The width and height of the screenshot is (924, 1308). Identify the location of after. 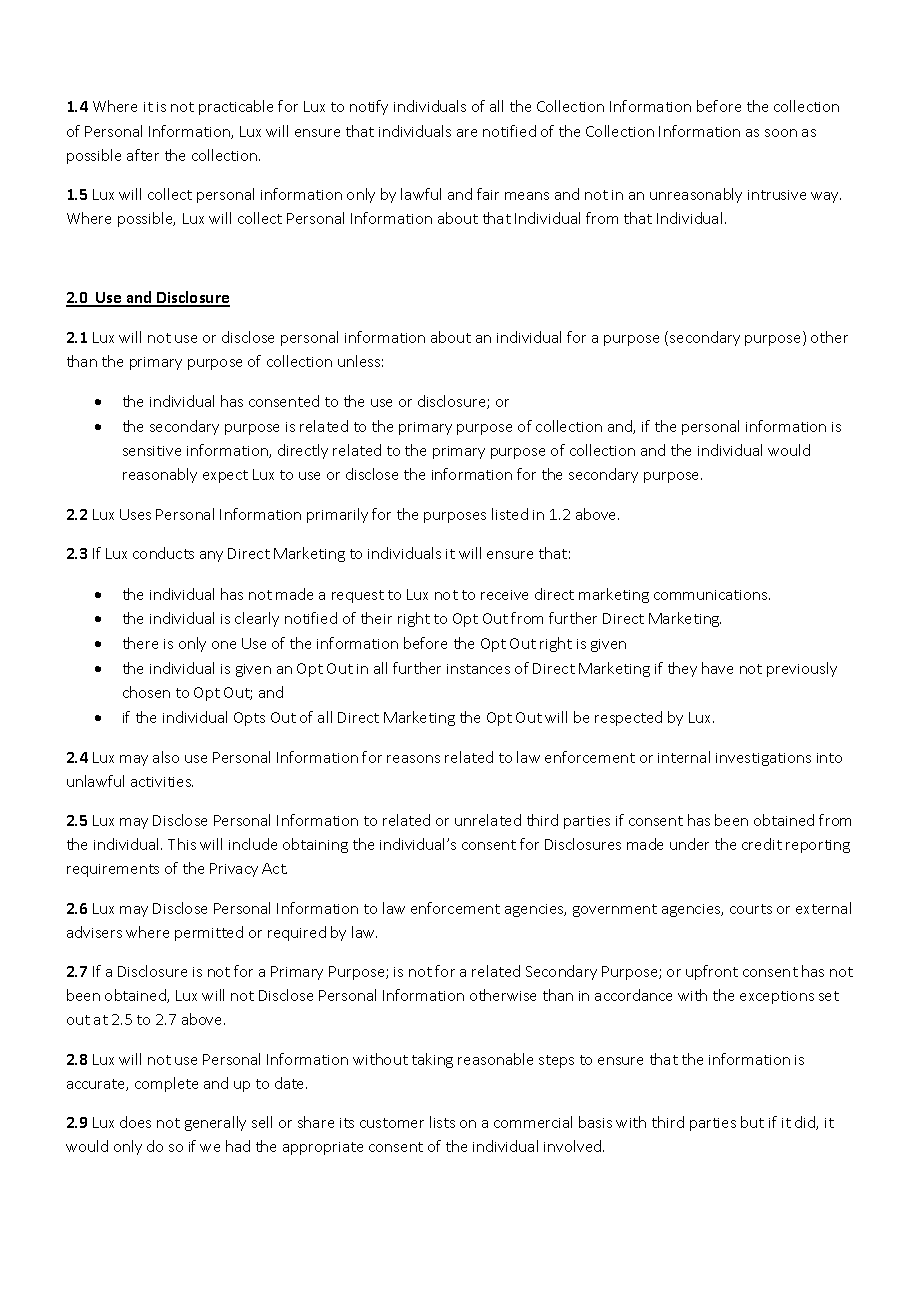
(143, 155).
